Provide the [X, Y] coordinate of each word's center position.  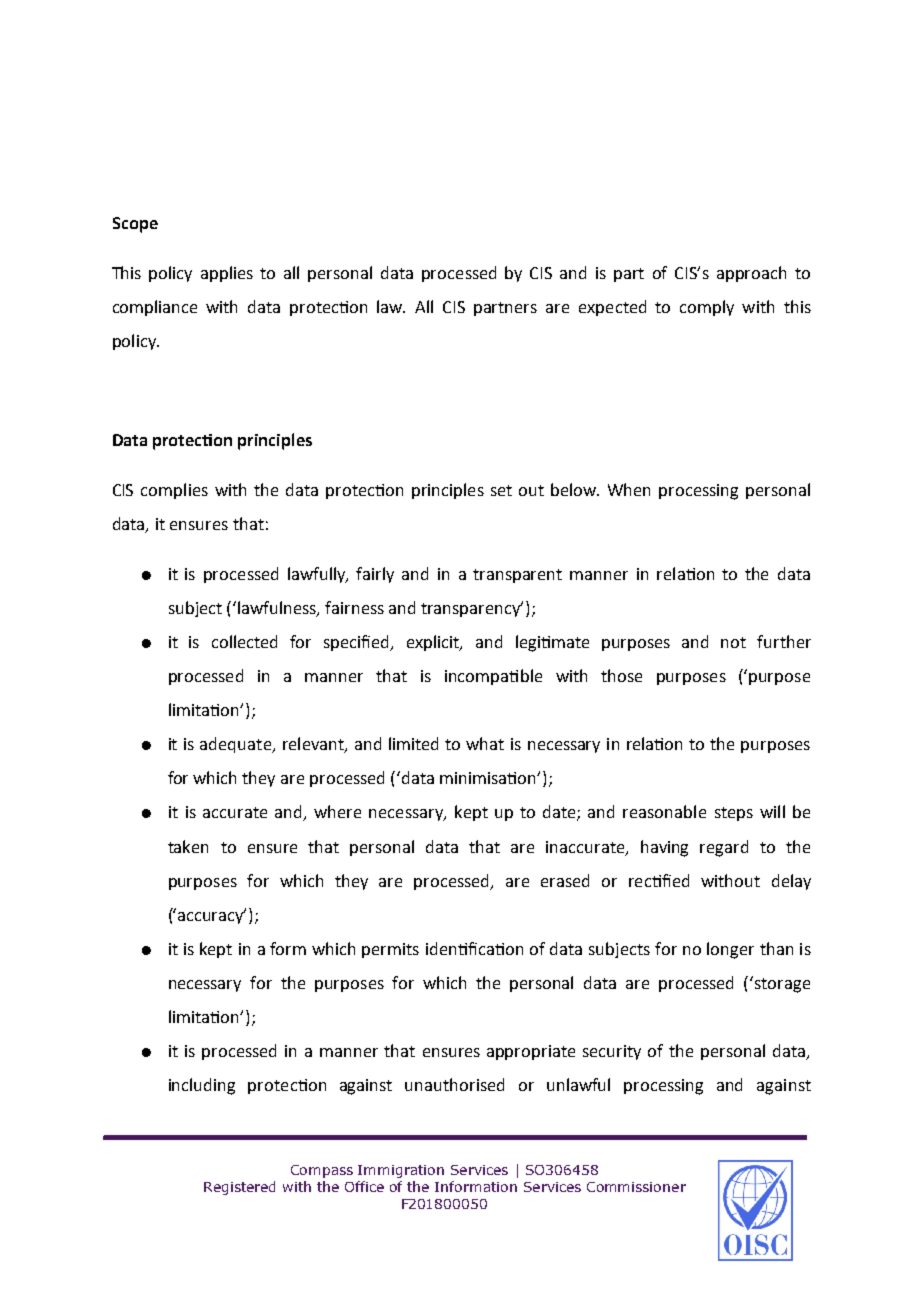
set [501, 490]
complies [174, 491]
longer [730, 950]
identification [474, 948]
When [629, 489]
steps [734, 814]
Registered [239, 1188]
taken [188, 846]
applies [227, 274]
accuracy [212, 917]
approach [751, 274]
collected [244, 641]
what [485, 743]
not [733, 642]
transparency [472, 609]
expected [612, 308]
